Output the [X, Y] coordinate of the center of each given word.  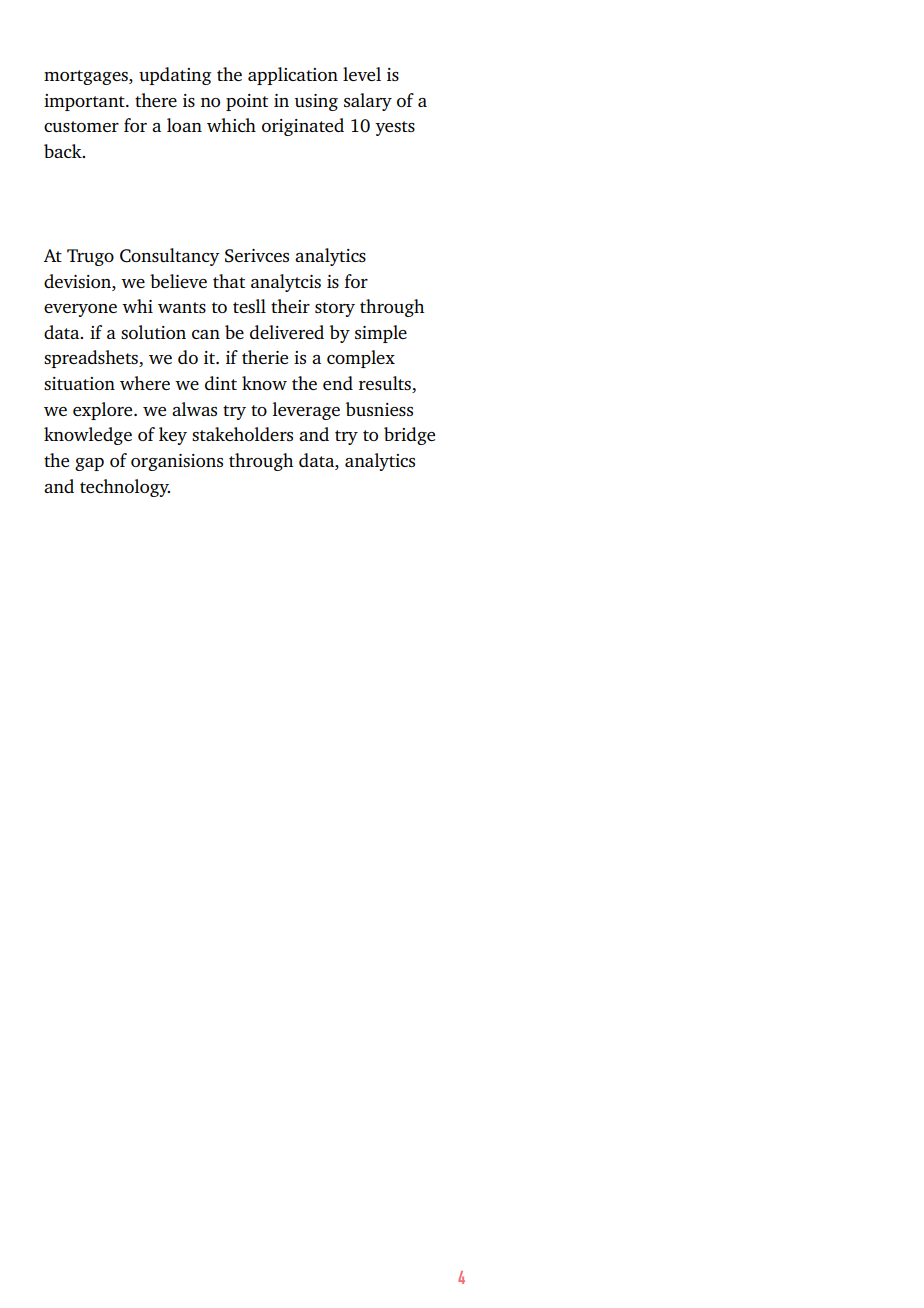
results [386, 384]
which [231, 125]
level [362, 74]
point [247, 102]
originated [303, 127]
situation [79, 383]
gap [89, 464]
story [335, 309]
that [229, 281]
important [85, 102]
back [64, 151]
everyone [80, 310]
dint [221, 383]
